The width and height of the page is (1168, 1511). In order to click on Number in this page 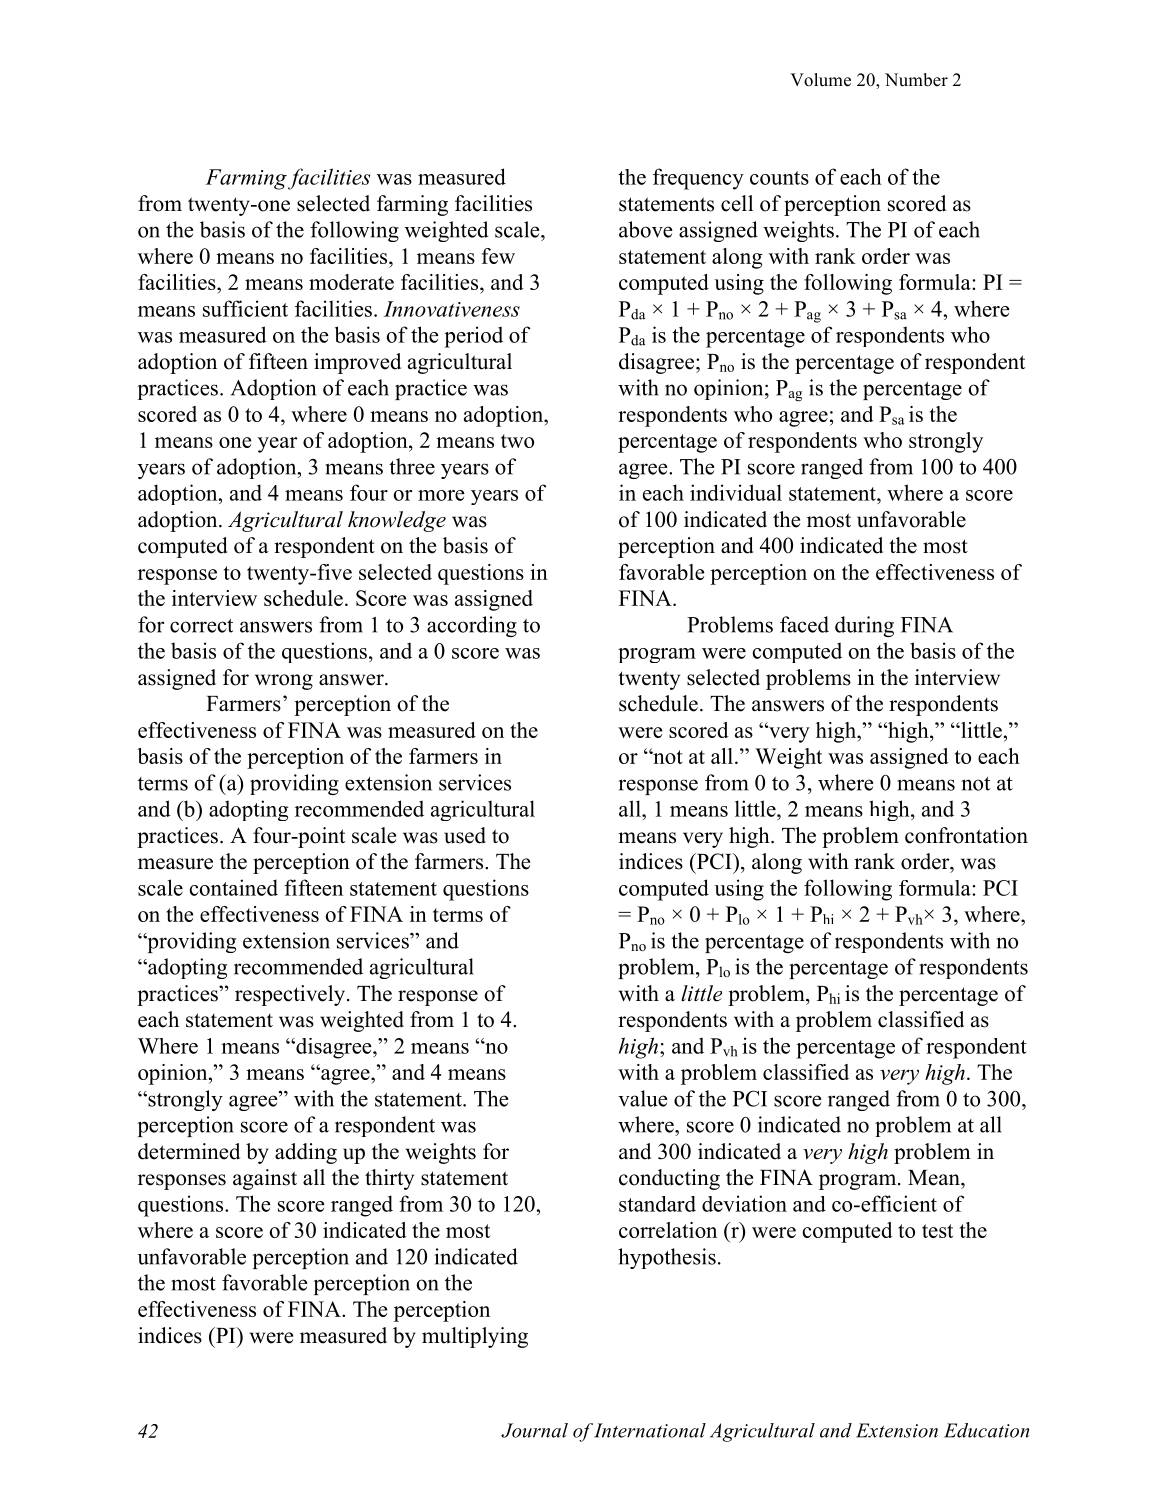, I will do `click(916, 80)`.
